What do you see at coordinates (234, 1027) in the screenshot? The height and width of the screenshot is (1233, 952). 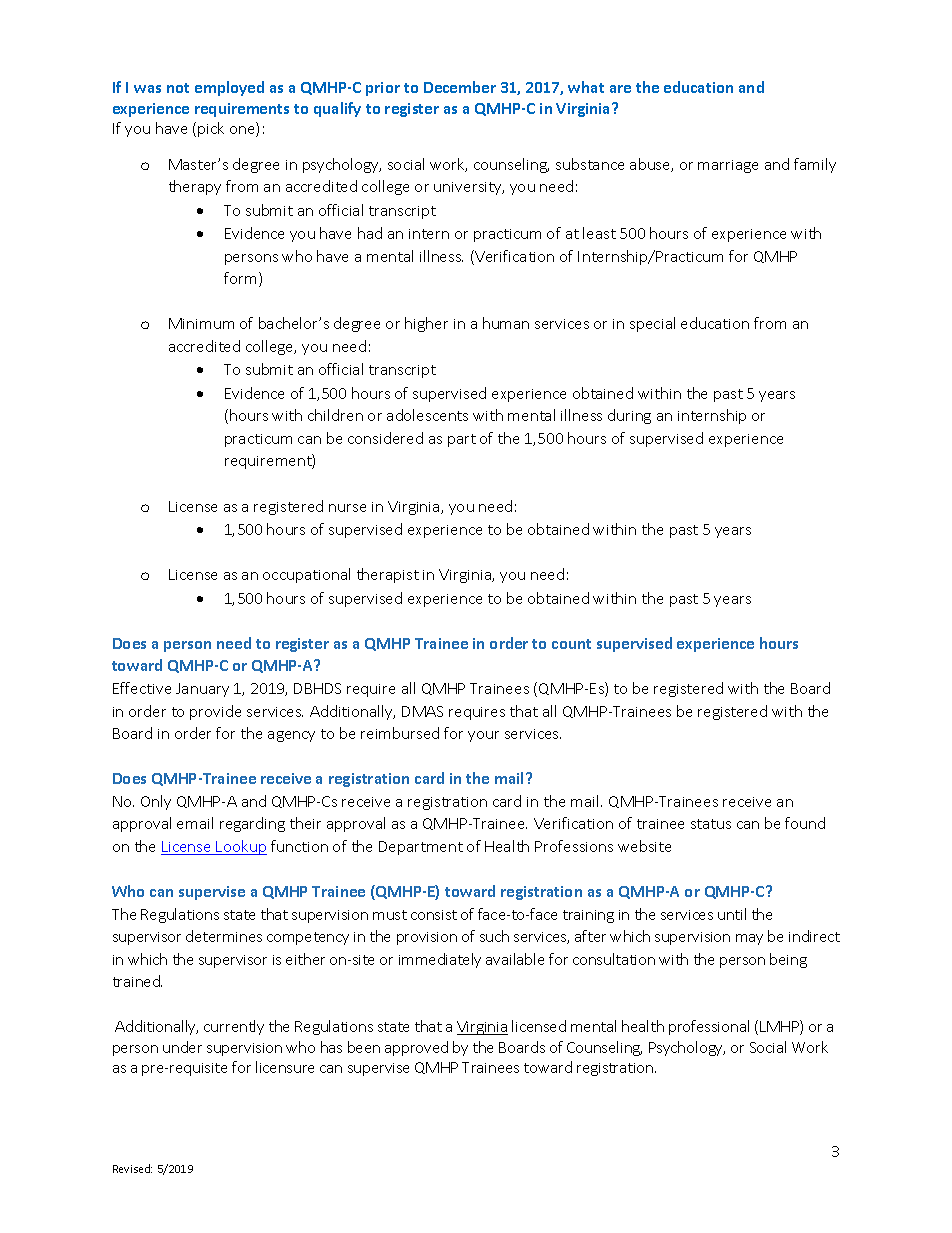 I see `currently` at bounding box center [234, 1027].
